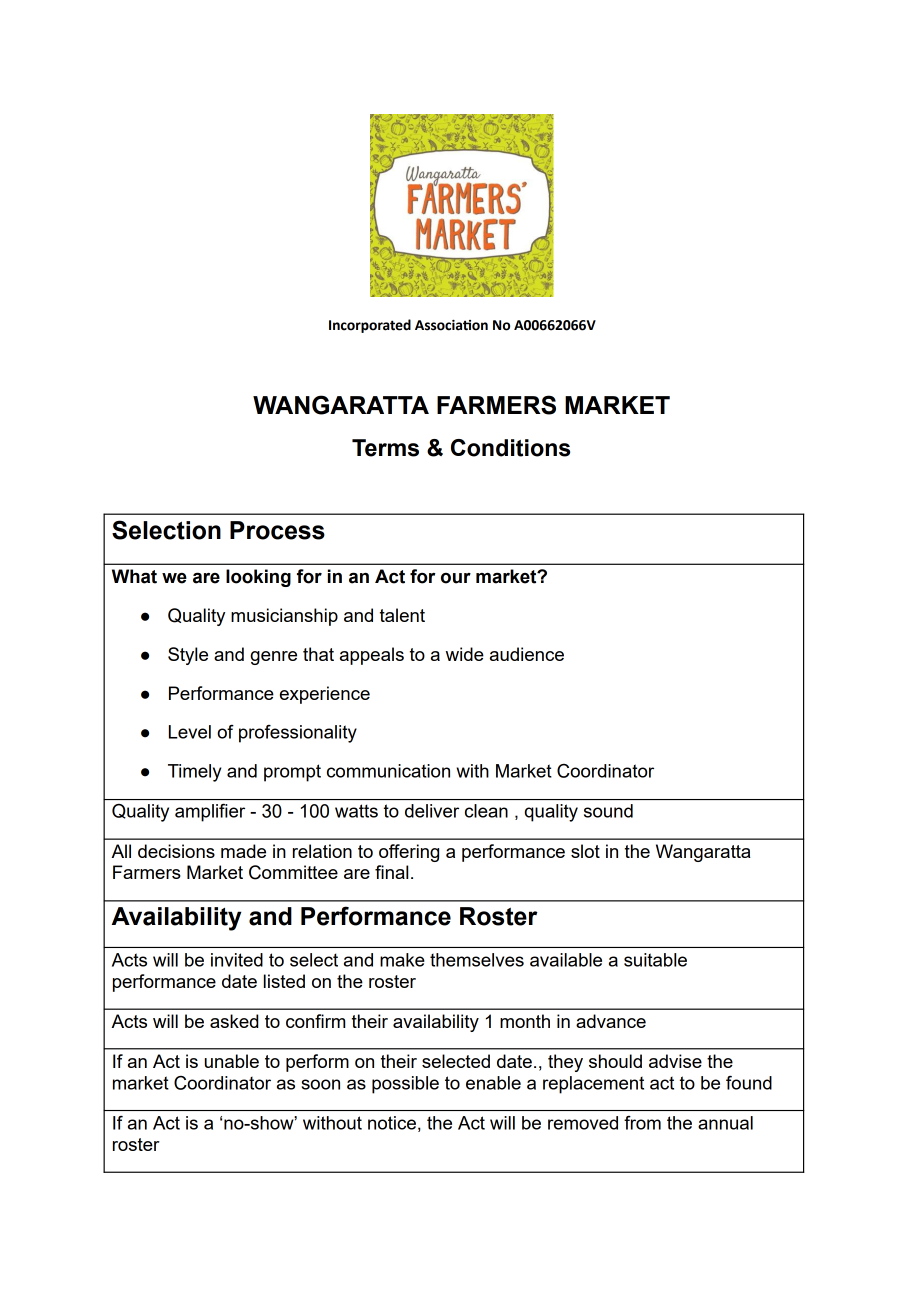 The width and height of the screenshot is (924, 1310). What do you see at coordinates (456, 578) in the screenshot?
I see `our` at bounding box center [456, 578].
